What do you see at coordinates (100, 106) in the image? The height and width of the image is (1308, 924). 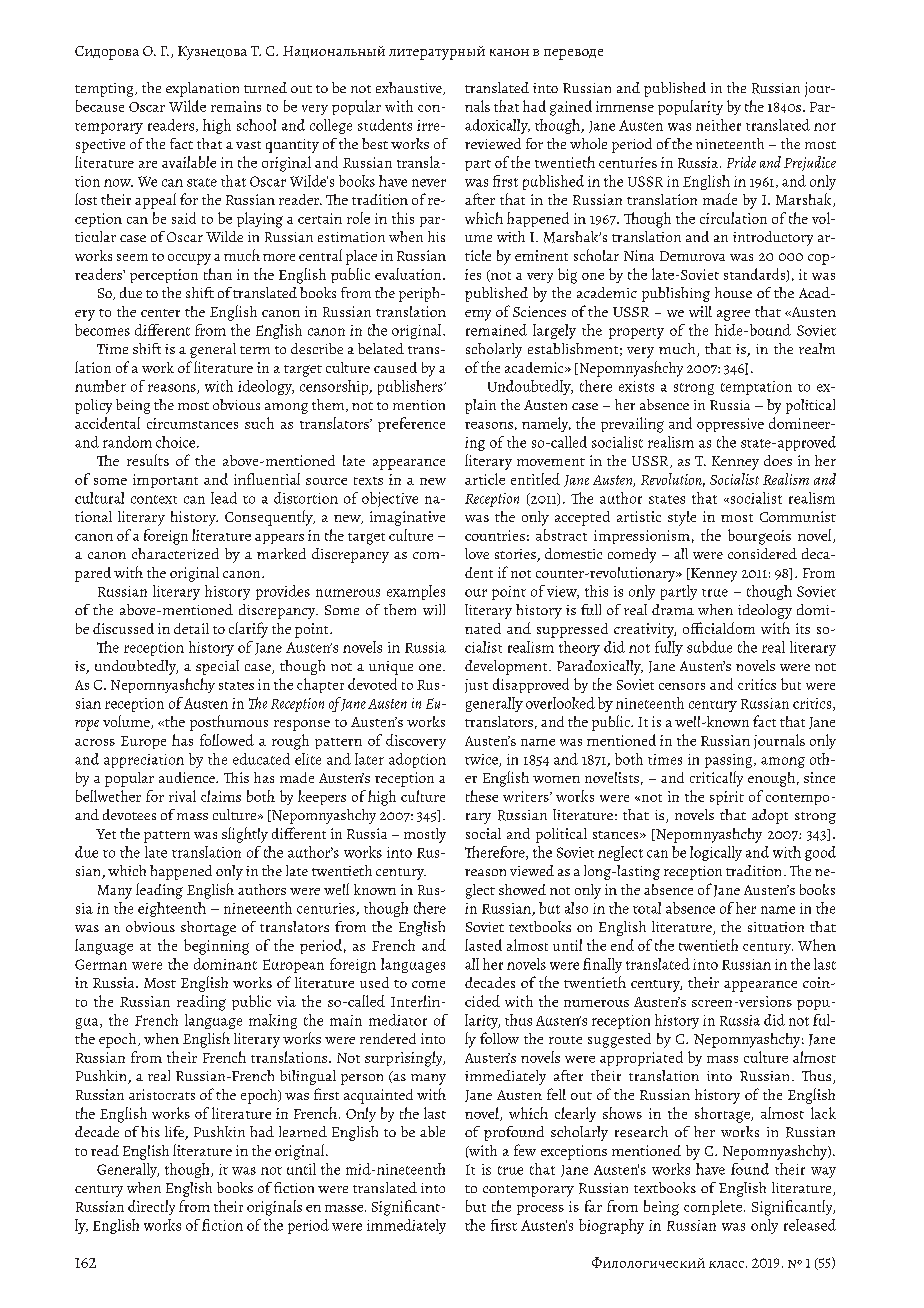 I see `because` at bounding box center [100, 106].
